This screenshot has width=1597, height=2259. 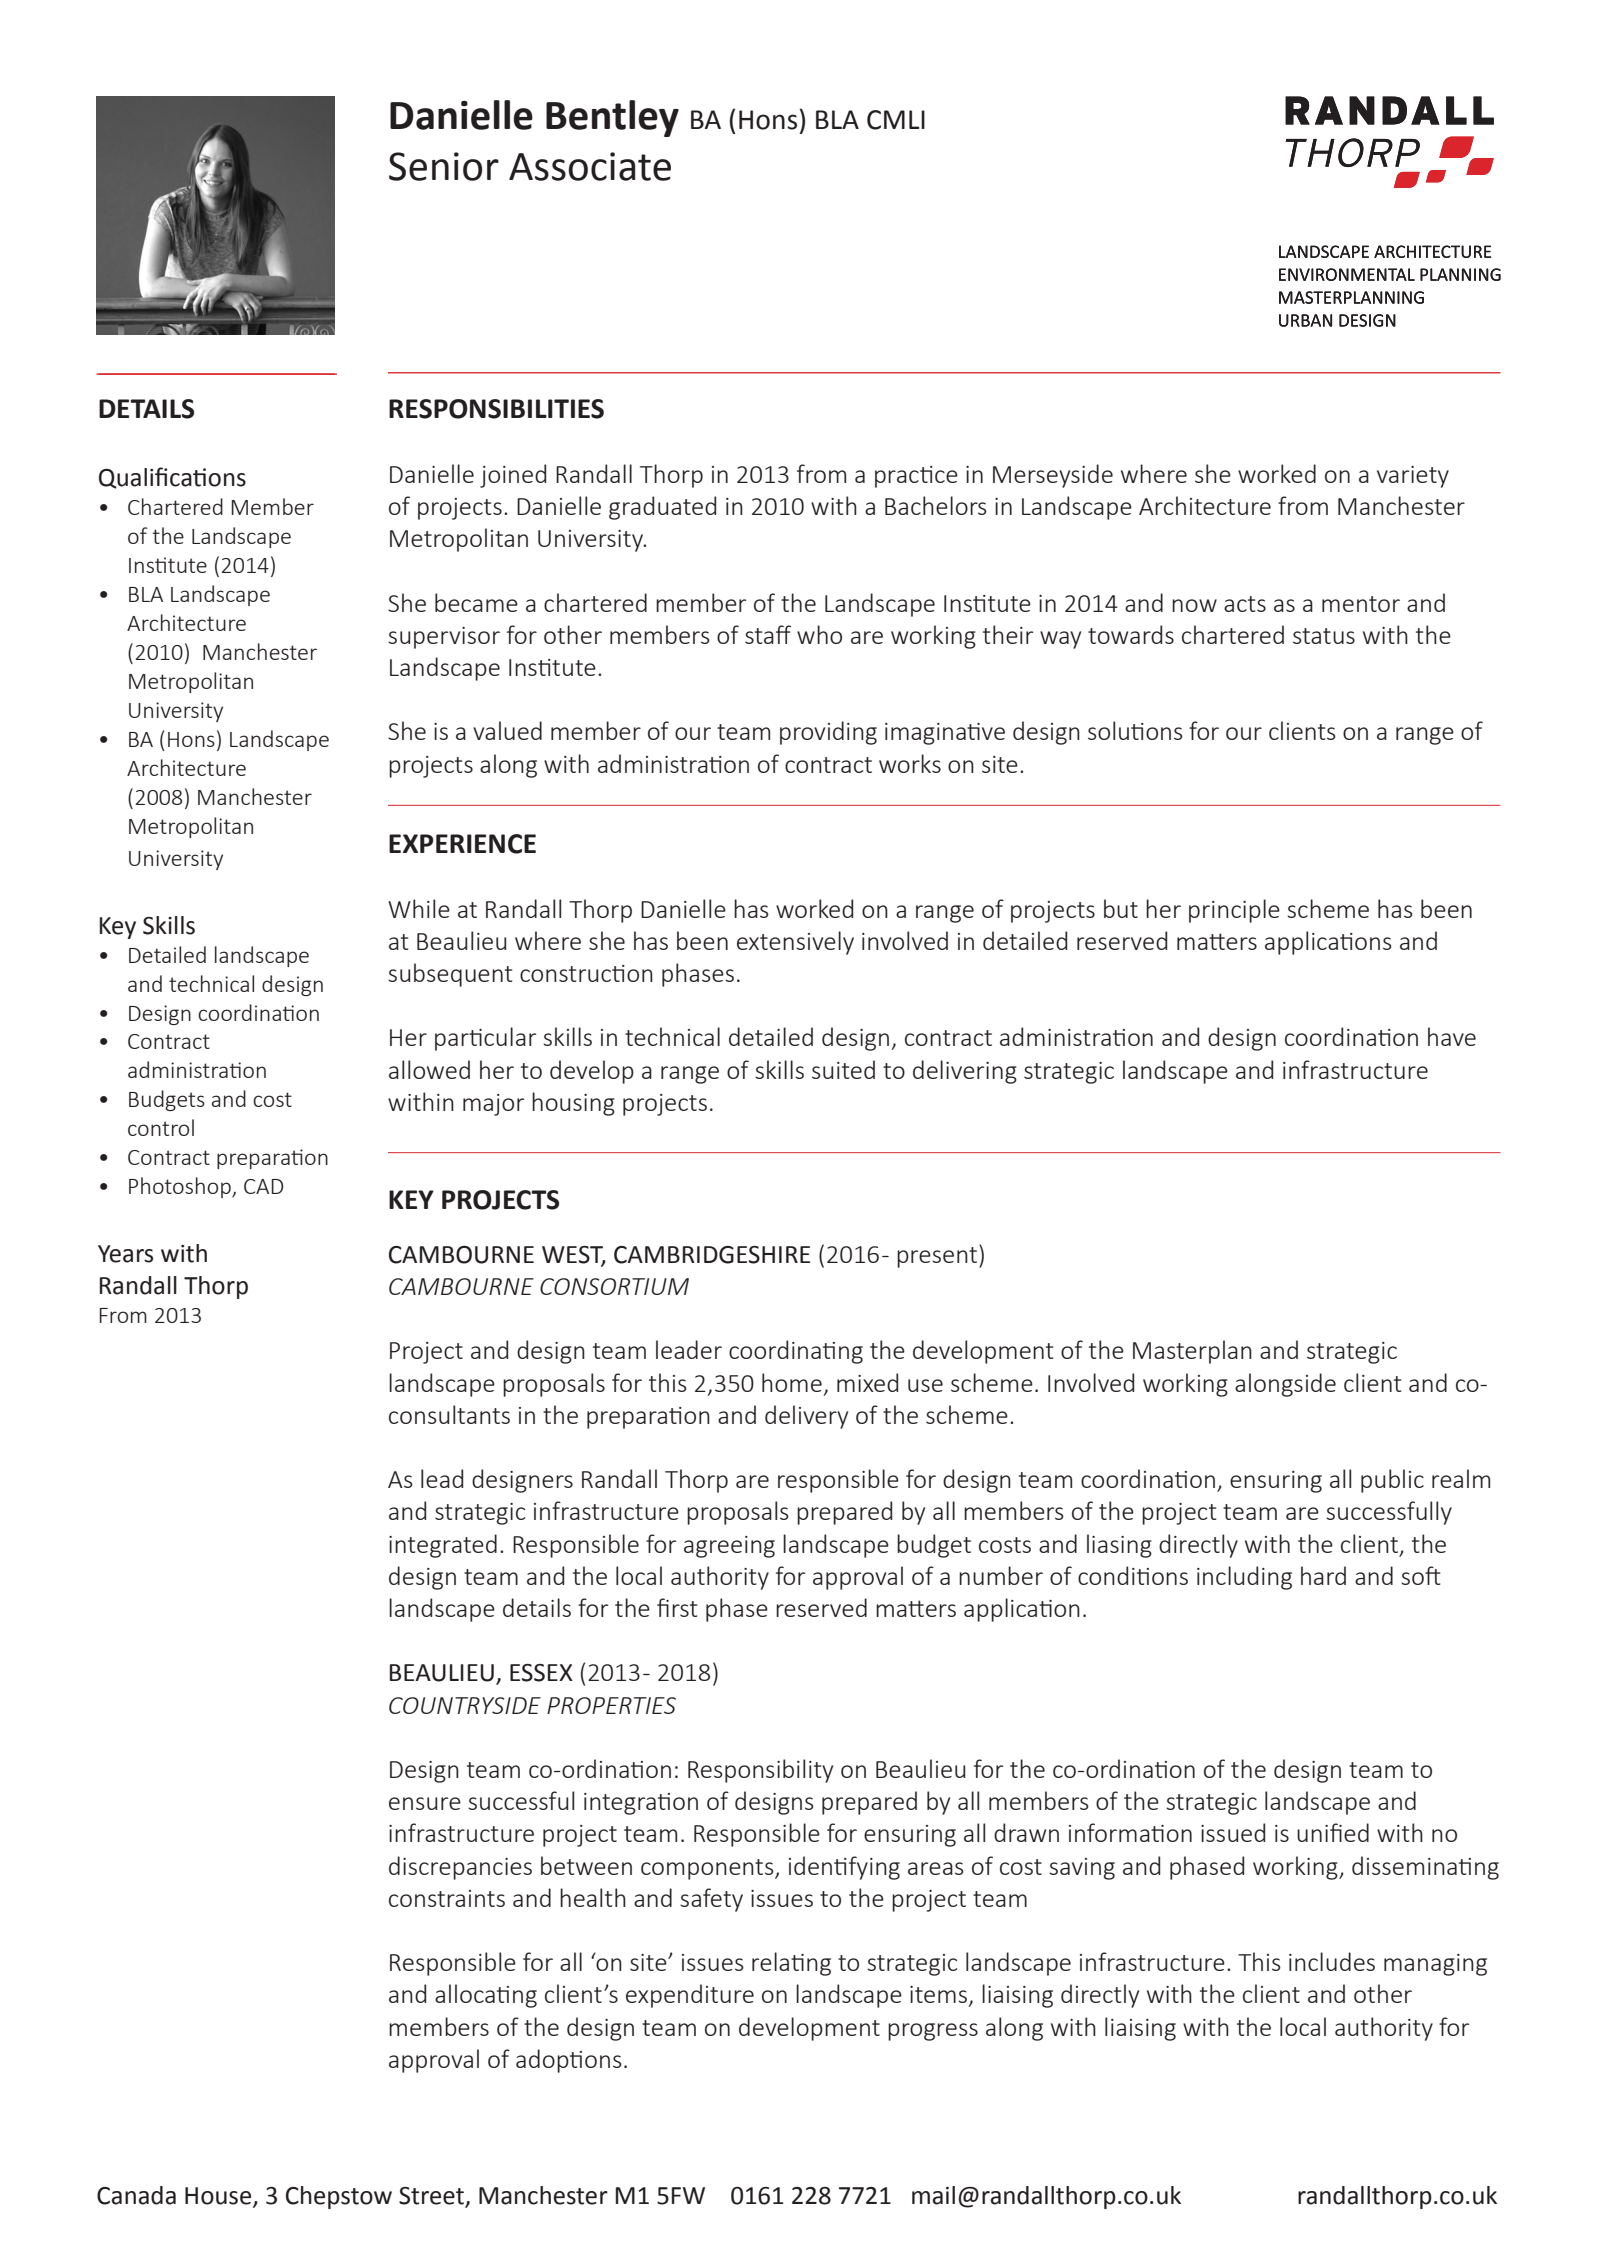 I want to click on Bentley, so click(x=612, y=118).
